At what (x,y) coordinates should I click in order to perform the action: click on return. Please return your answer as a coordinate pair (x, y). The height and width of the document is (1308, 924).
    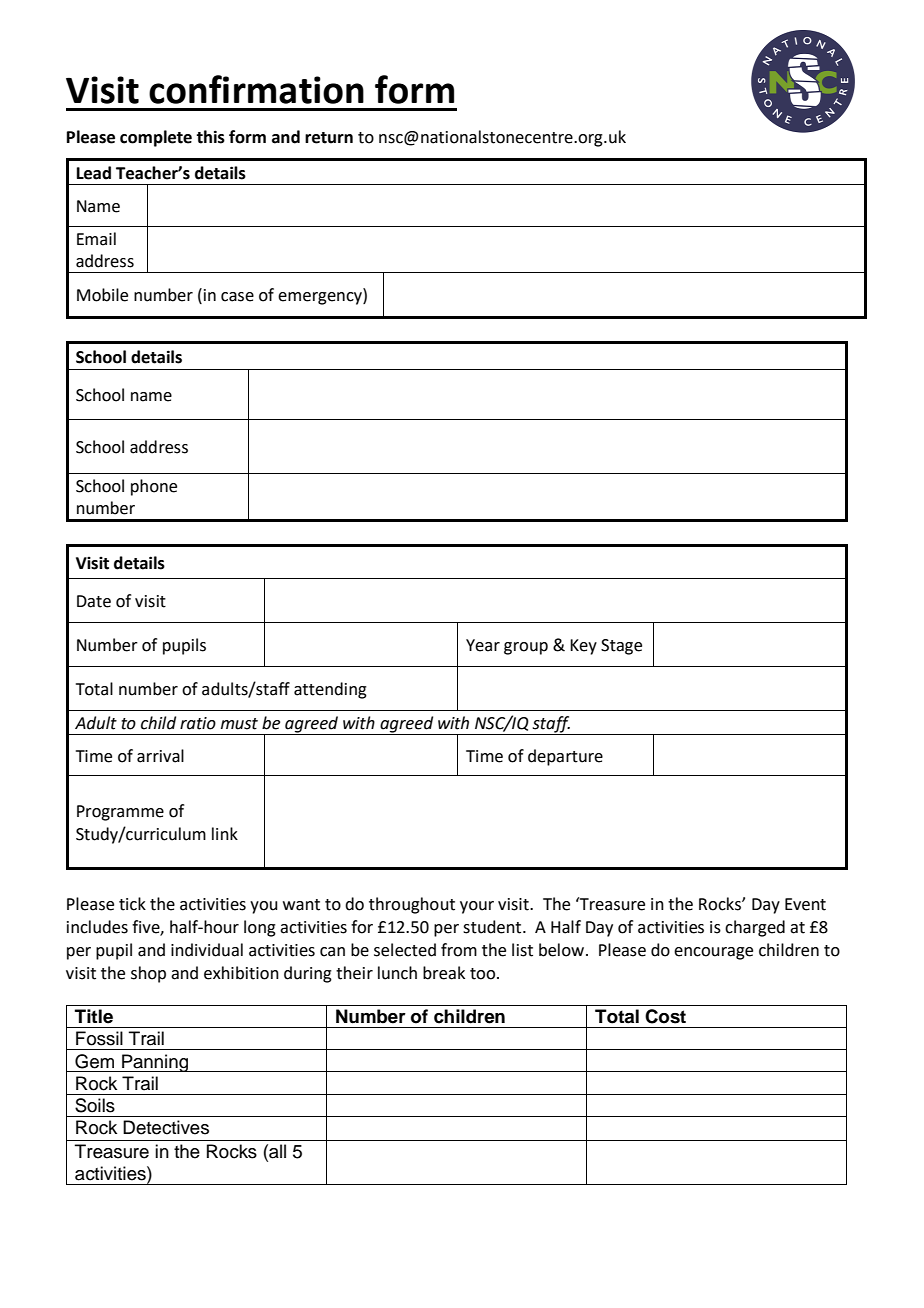
    Looking at the image, I should click on (329, 138).
